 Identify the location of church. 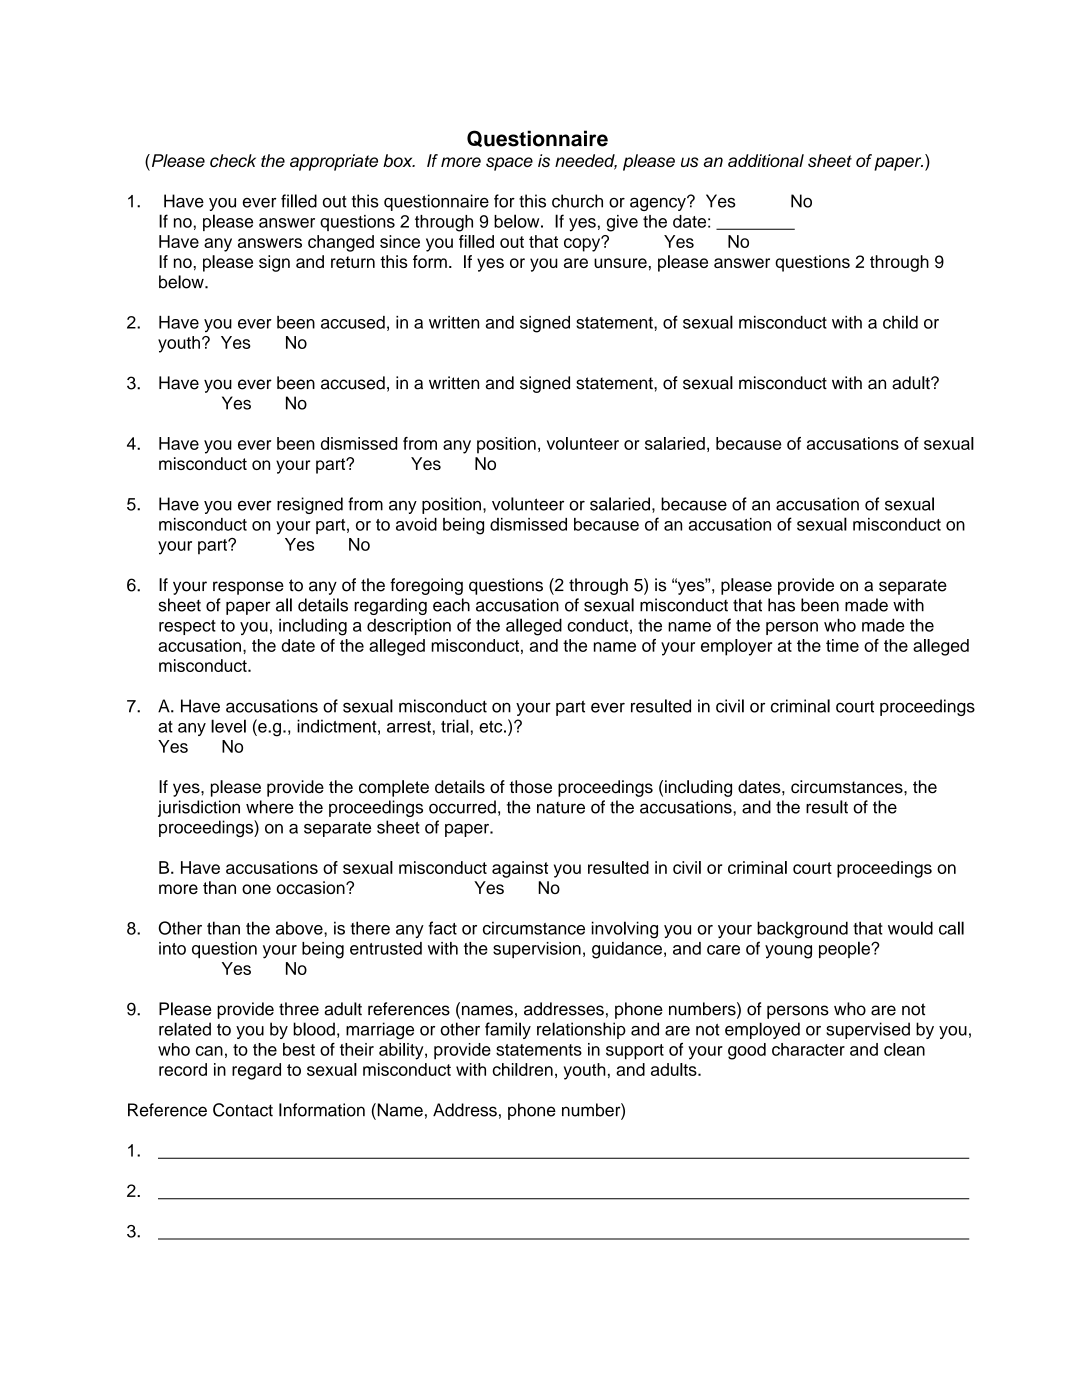
(577, 201).
